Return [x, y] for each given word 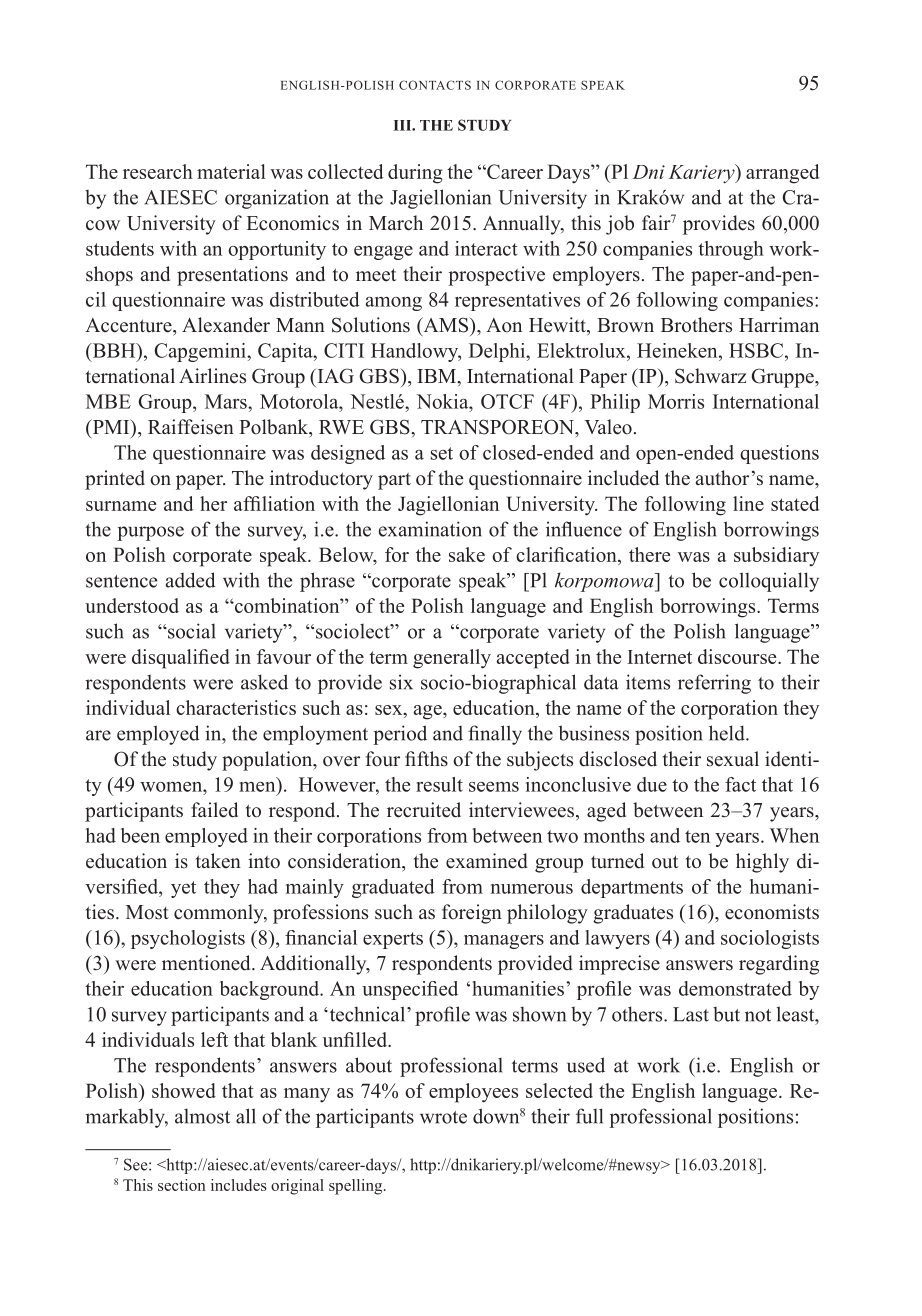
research [158, 171]
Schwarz [710, 376]
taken [218, 861]
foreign [472, 914]
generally [452, 659]
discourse [738, 656]
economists [772, 912]
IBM [438, 376]
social [191, 631]
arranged [783, 174]
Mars [227, 401]
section [182, 1185]
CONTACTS [435, 85]
